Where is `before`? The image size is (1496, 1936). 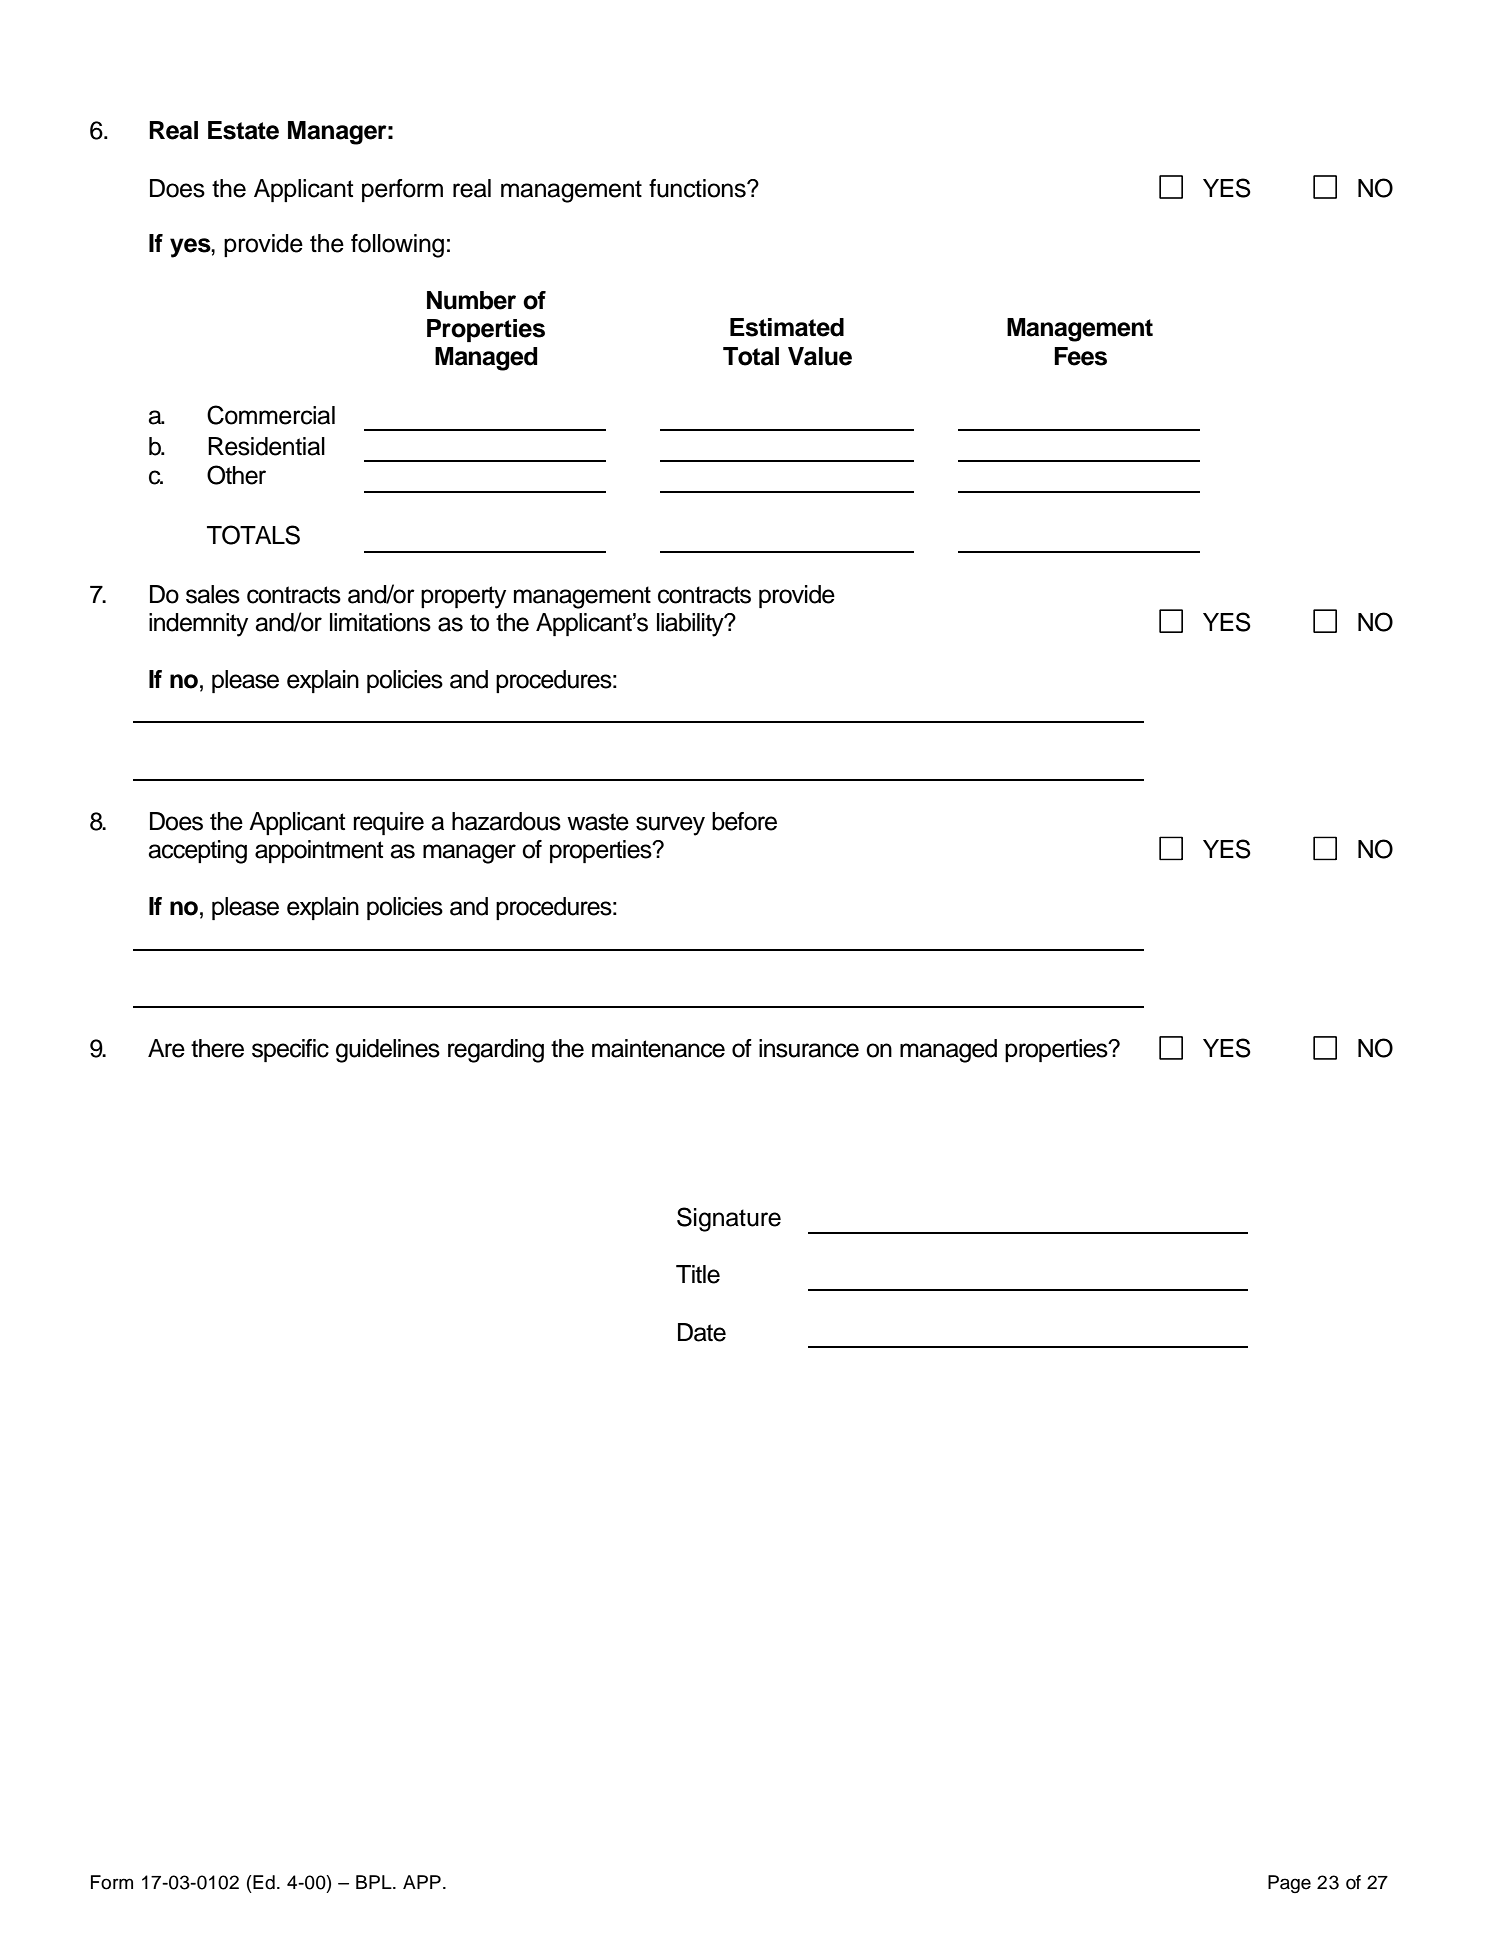 before is located at coordinates (744, 821).
